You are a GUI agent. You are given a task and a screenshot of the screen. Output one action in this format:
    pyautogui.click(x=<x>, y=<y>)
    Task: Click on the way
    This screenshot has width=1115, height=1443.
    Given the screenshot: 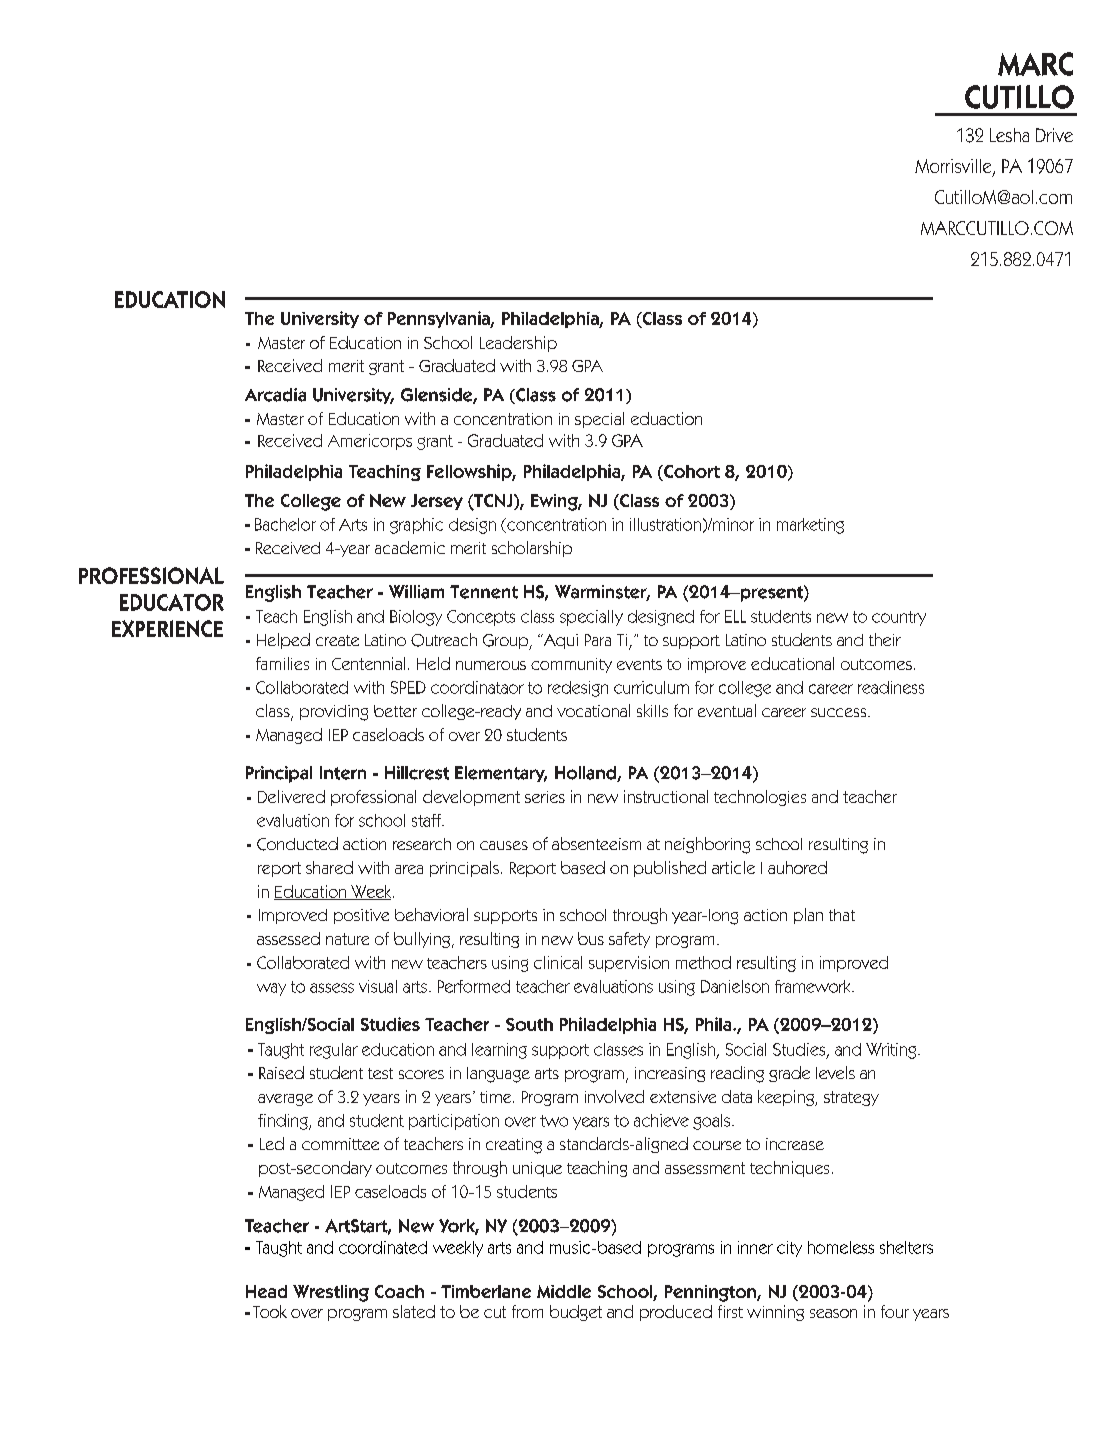 What is the action you would take?
    pyautogui.click(x=271, y=989)
